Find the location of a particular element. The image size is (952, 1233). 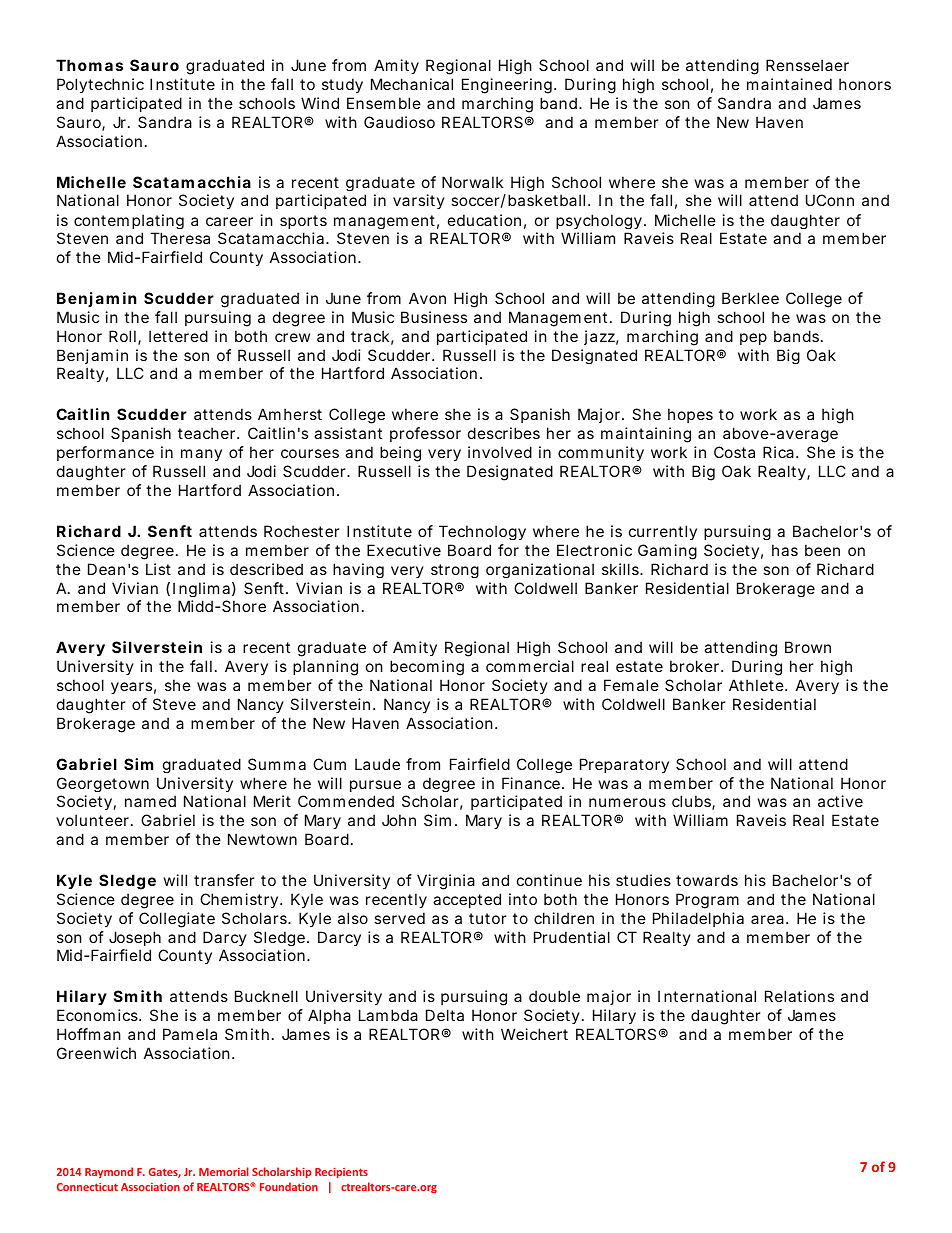

Memorial is located at coordinates (224, 1171).
